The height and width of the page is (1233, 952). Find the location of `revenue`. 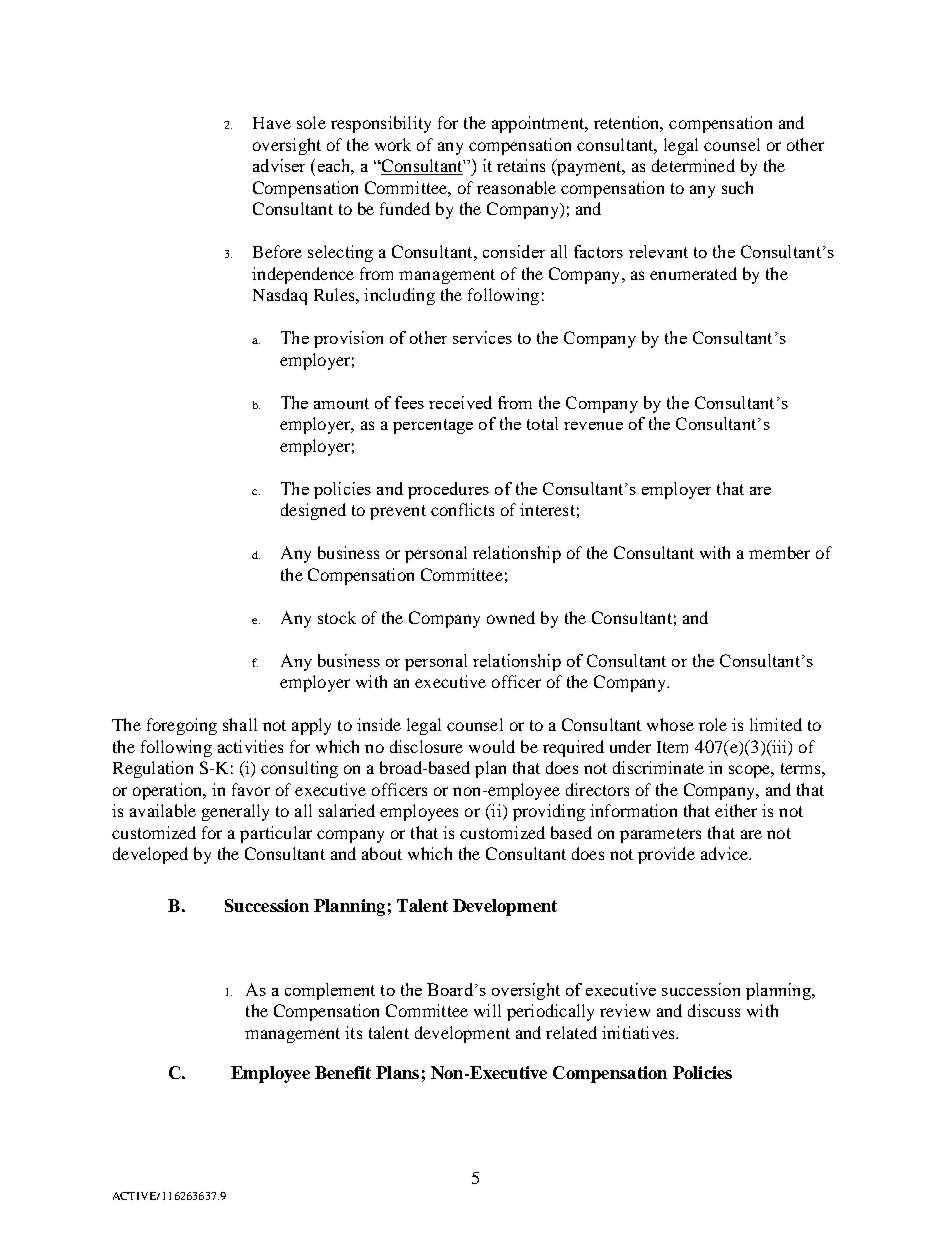

revenue is located at coordinates (593, 426).
